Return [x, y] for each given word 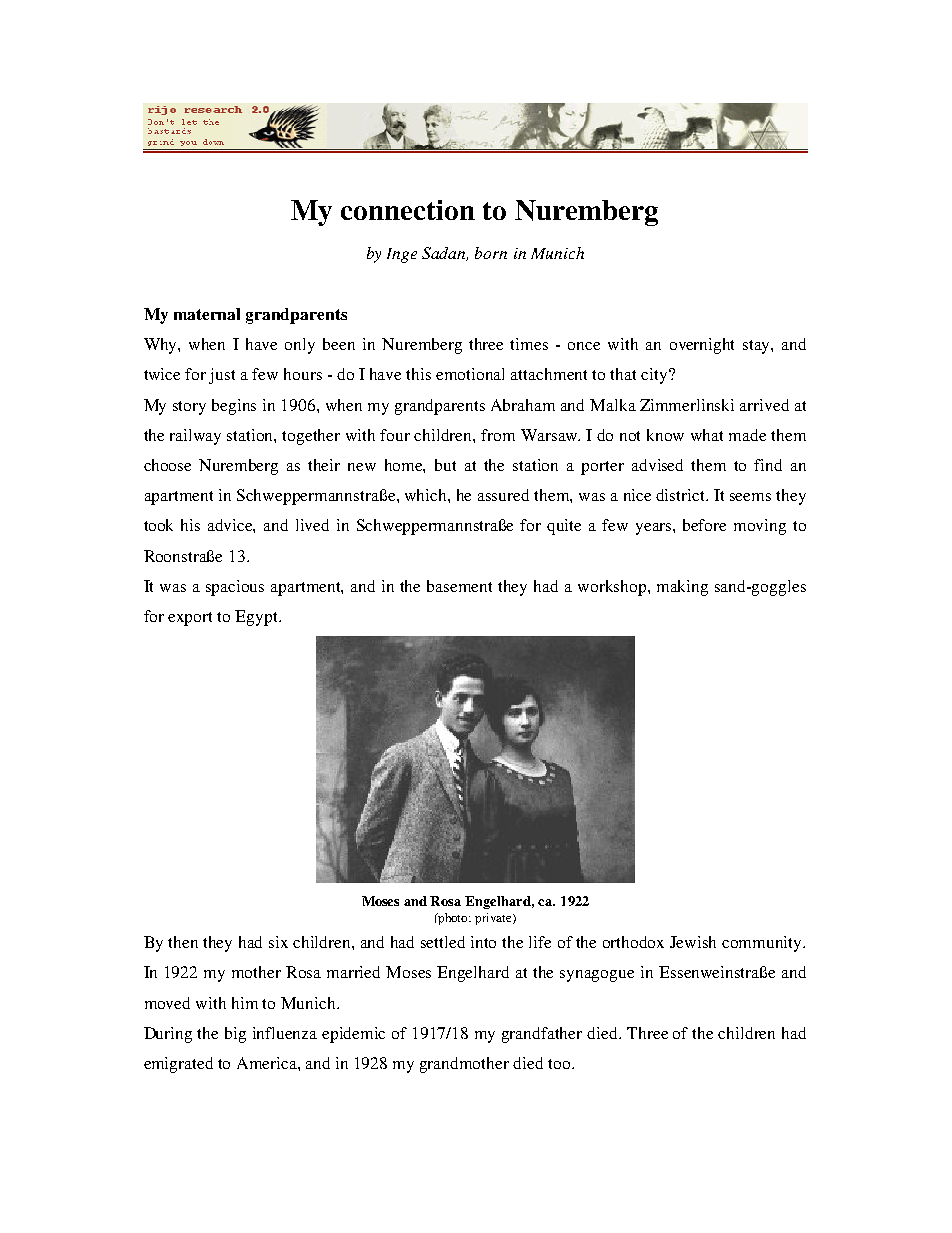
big [235, 1035]
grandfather [542, 1035]
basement [459, 586]
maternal [207, 314]
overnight [702, 346]
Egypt [257, 618]
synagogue [597, 976]
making [682, 588]
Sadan [445, 254]
